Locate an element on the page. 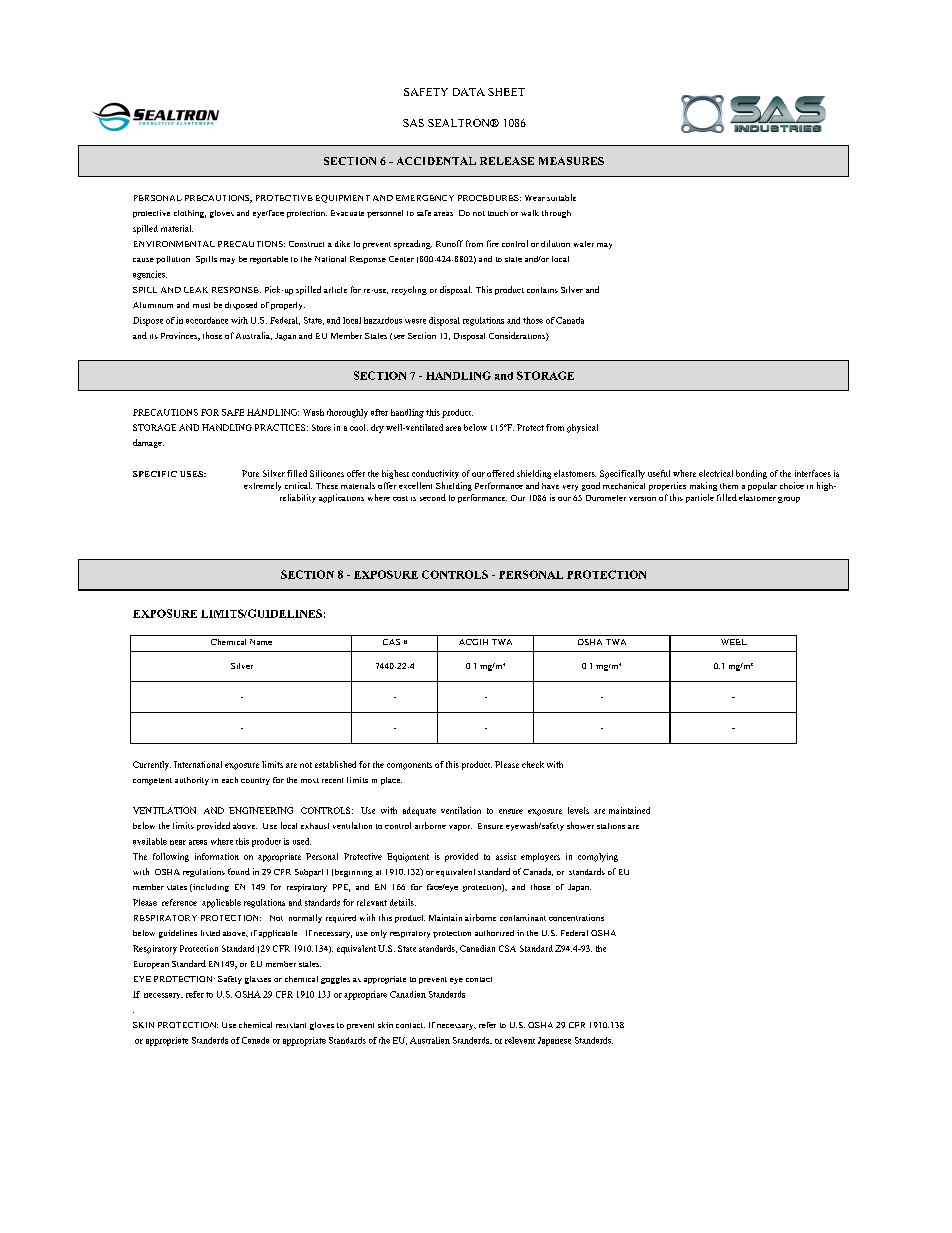 This document has width=952, height=1233. concentrations is located at coordinates (576, 917).
